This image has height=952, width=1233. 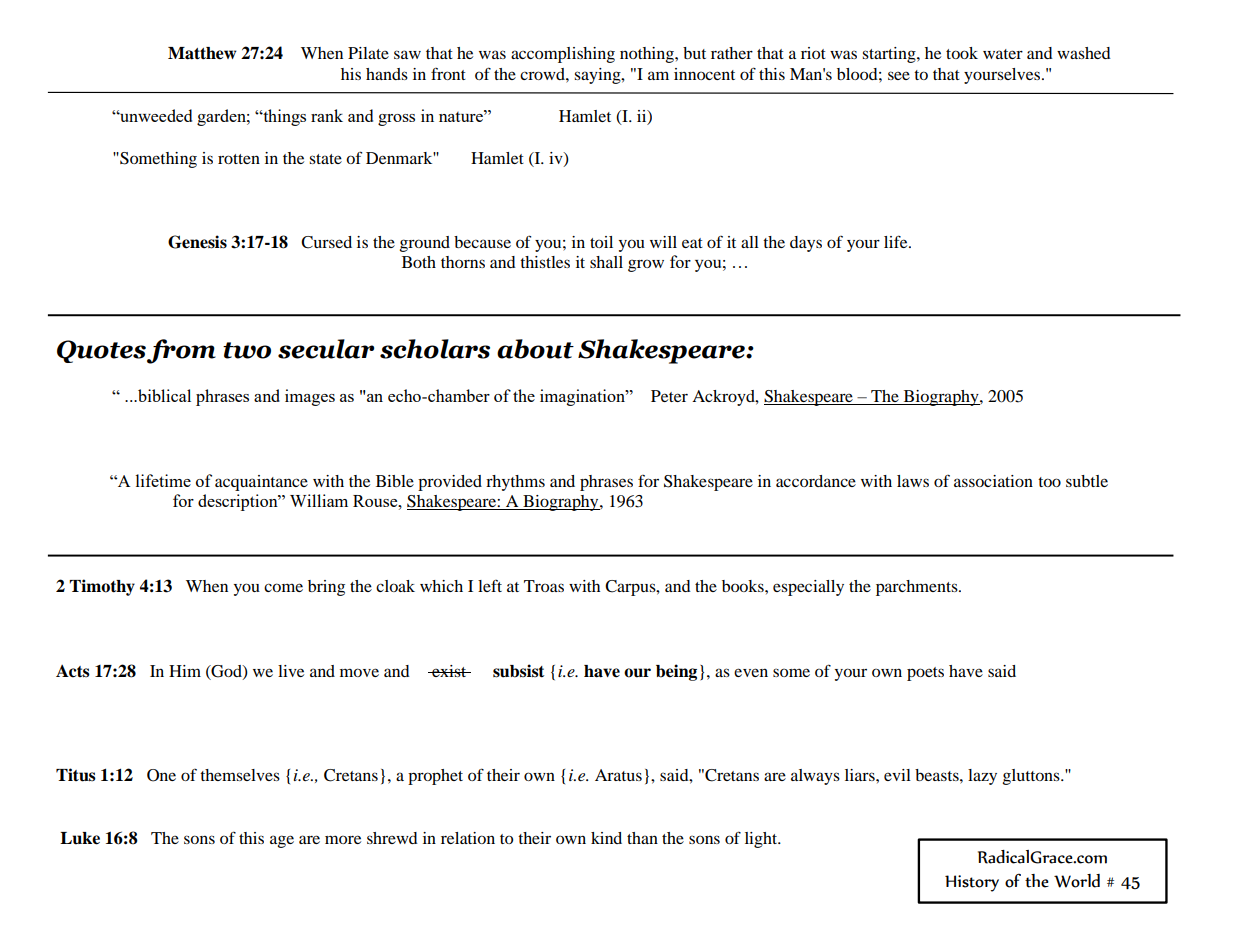 What do you see at coordinates (962, 53) in the image?
I see `took` at bounding box center [962, 53].
